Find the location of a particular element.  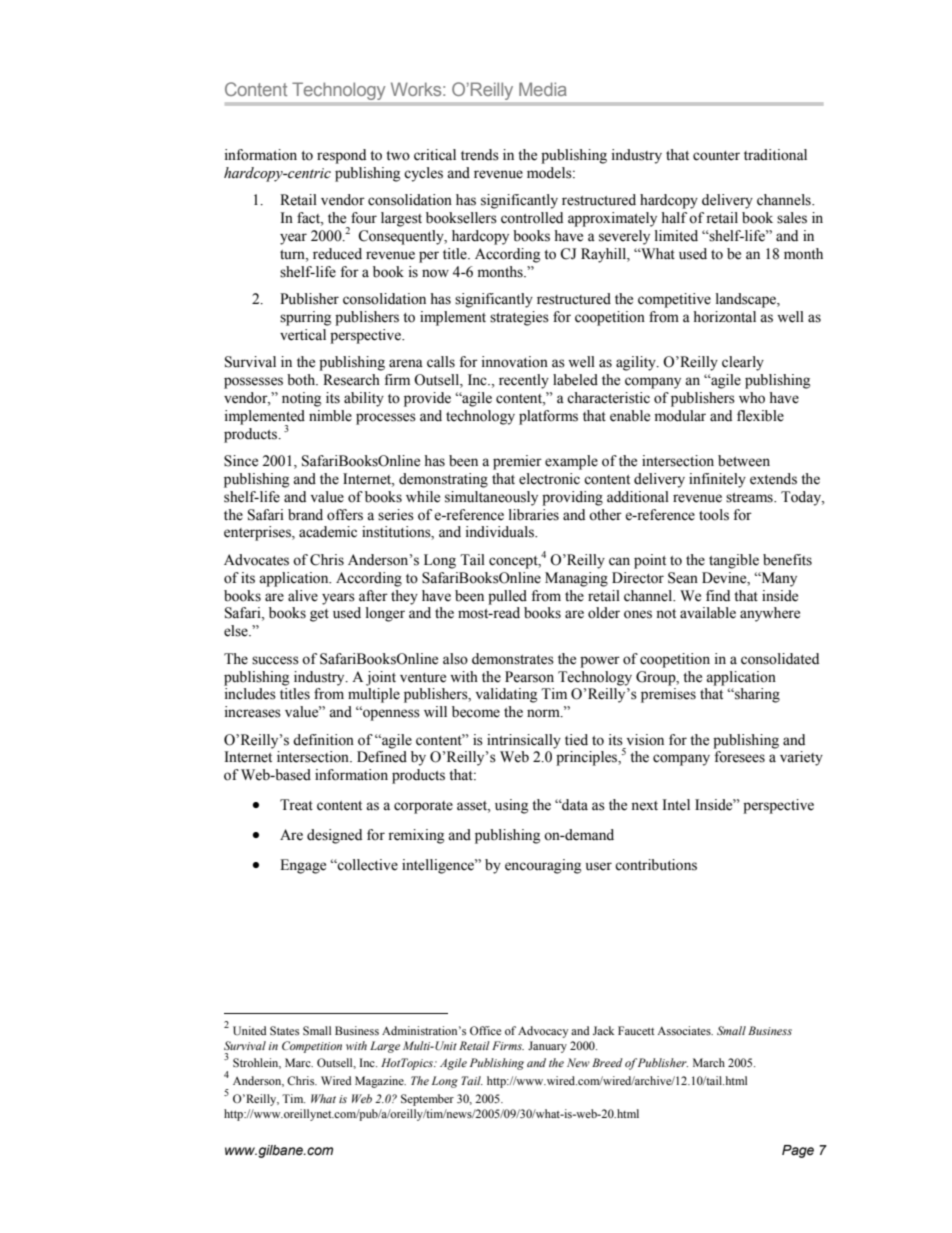

January is located at coordinates (547, 1047).
